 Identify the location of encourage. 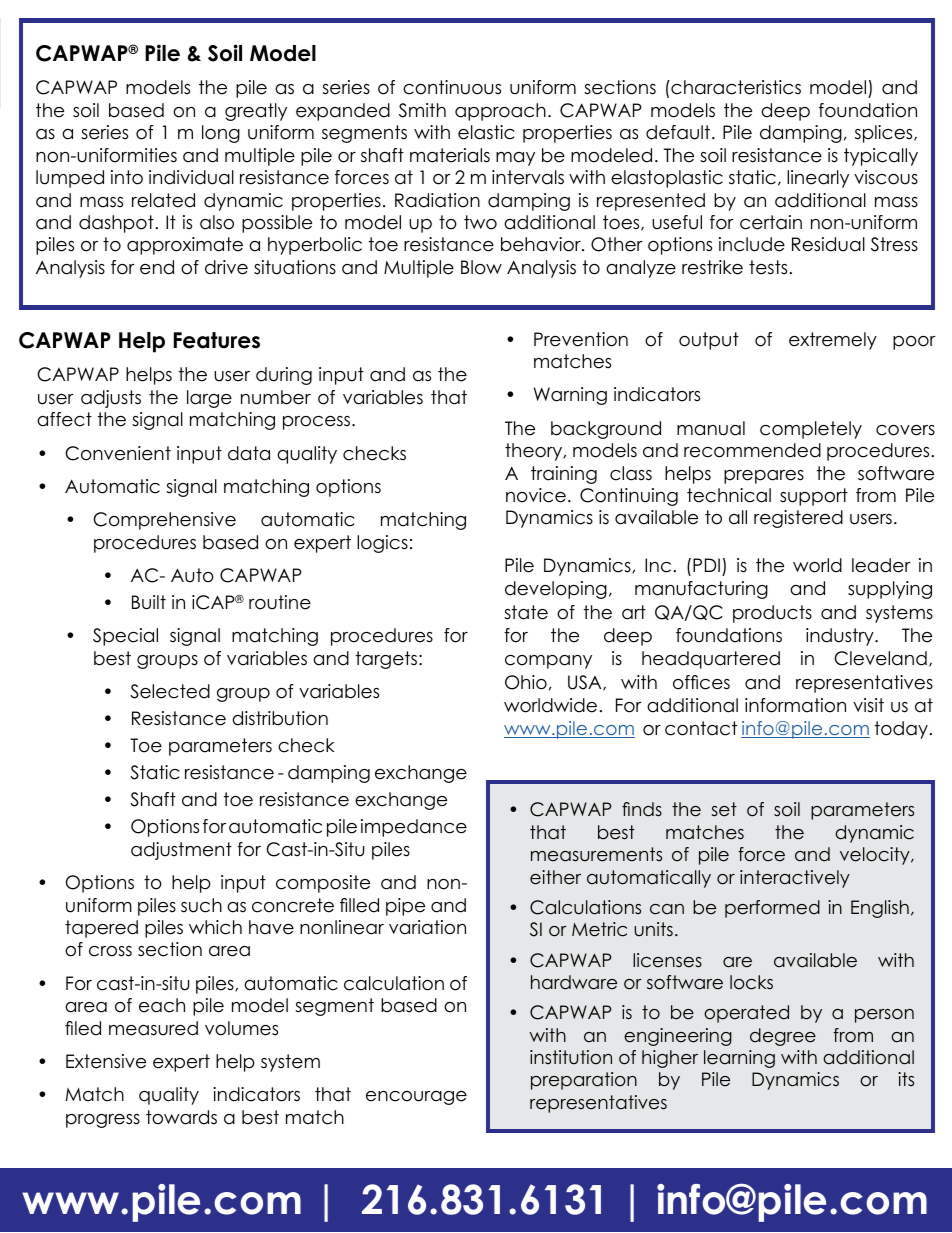
(416, 1098).
